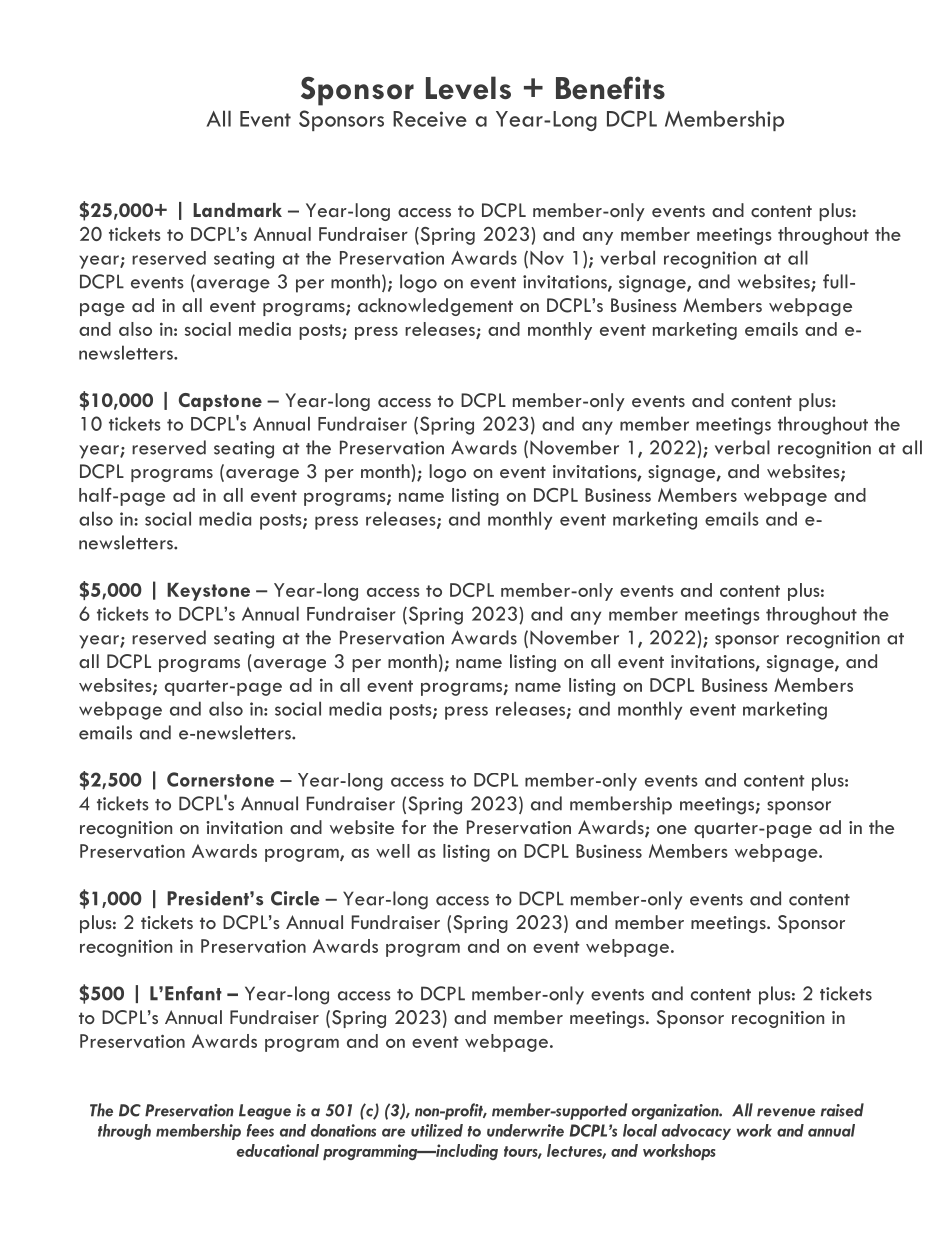 The width and height of the screenshot is (952, 1233). Describe the element at coordinates (786, 1112) in the screenshot. I see `revenue` at that location.
